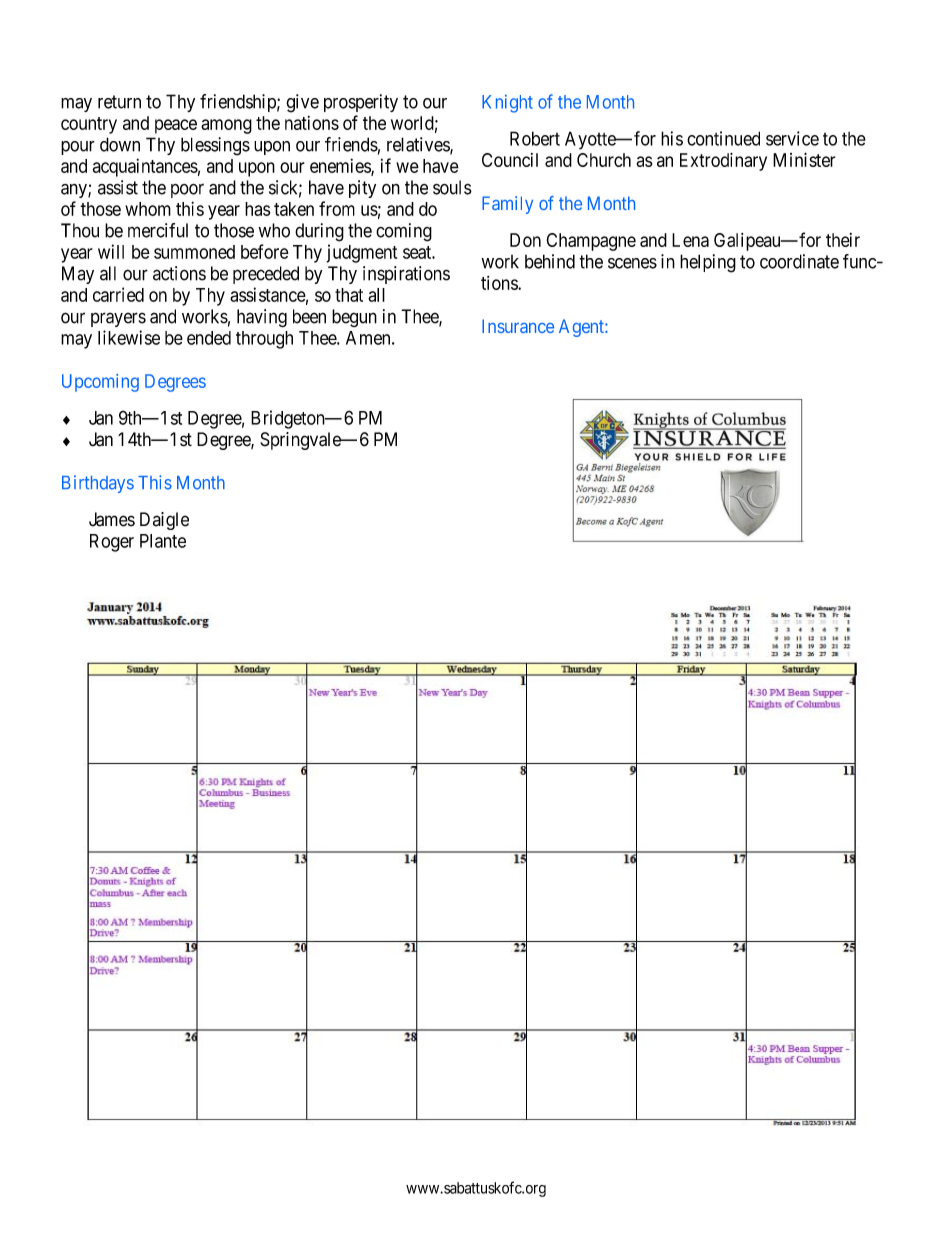  Describe the element at coordinates (708, 263) in the screenshot. I see `helping` at that location.
